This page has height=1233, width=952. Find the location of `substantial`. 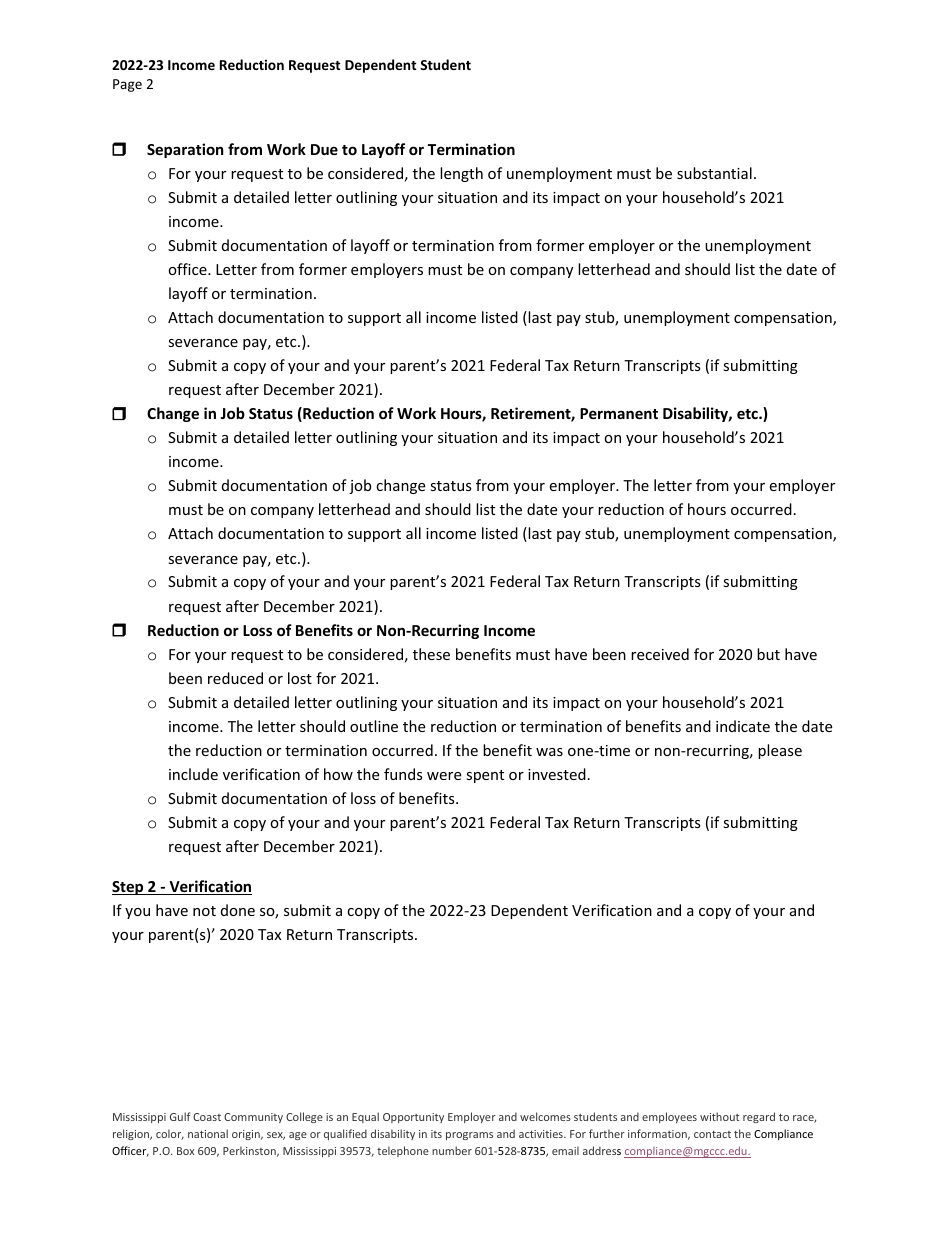

substantial is located at coordinates (714, 173).
